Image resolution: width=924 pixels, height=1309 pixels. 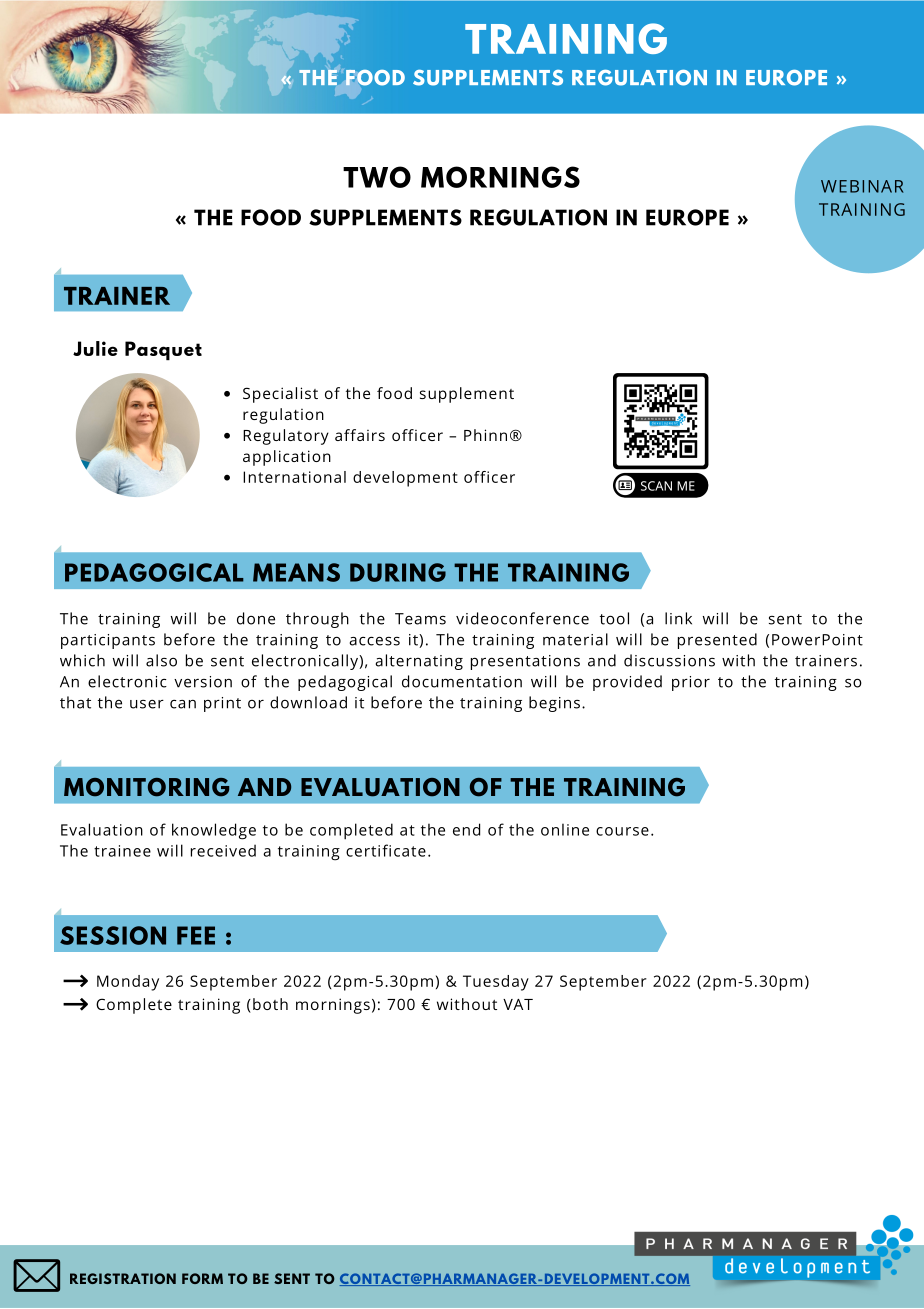 I want to click on affairs, so click(x=360, y=435).
